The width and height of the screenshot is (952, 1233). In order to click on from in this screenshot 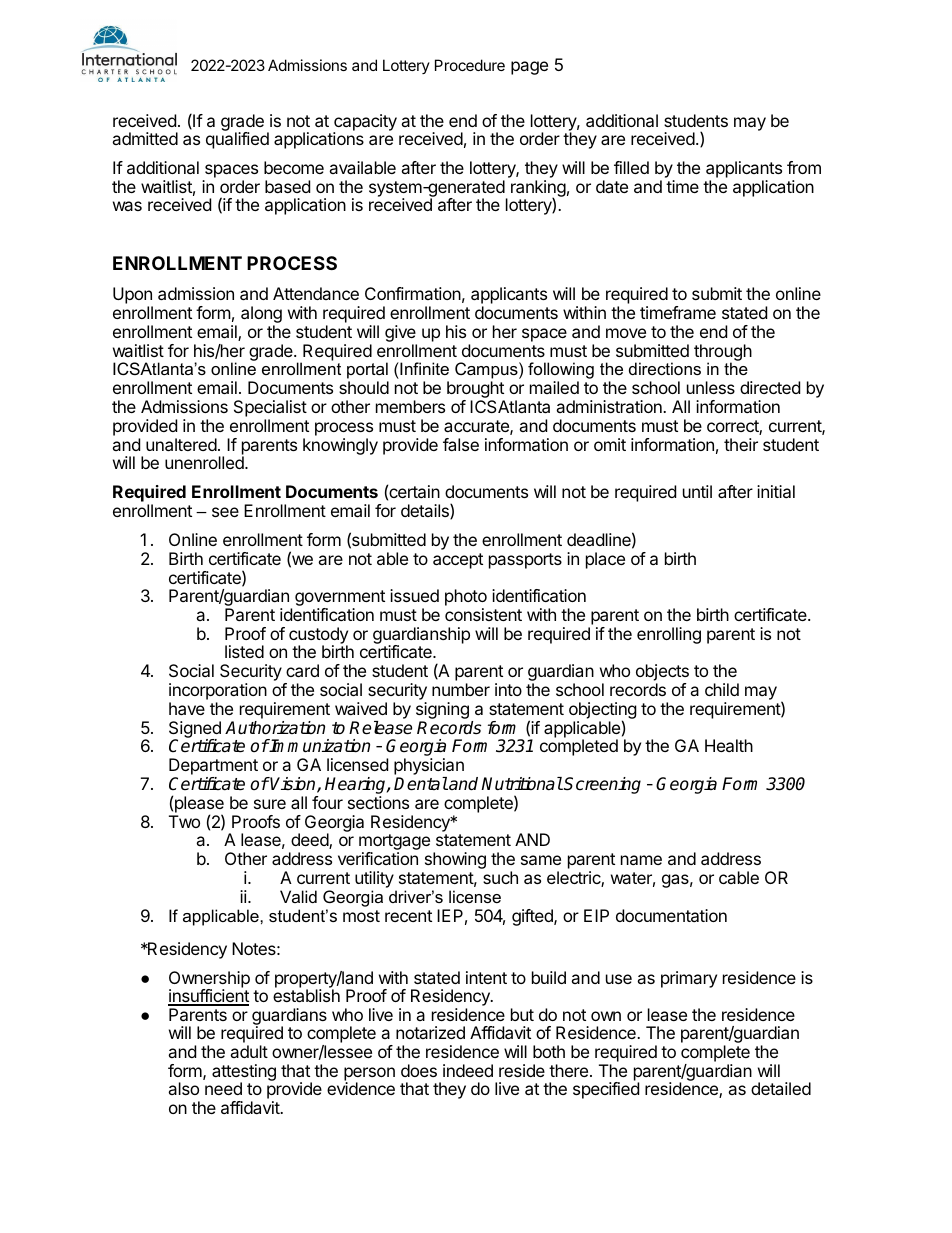, I will do `click(804, 167)`.
